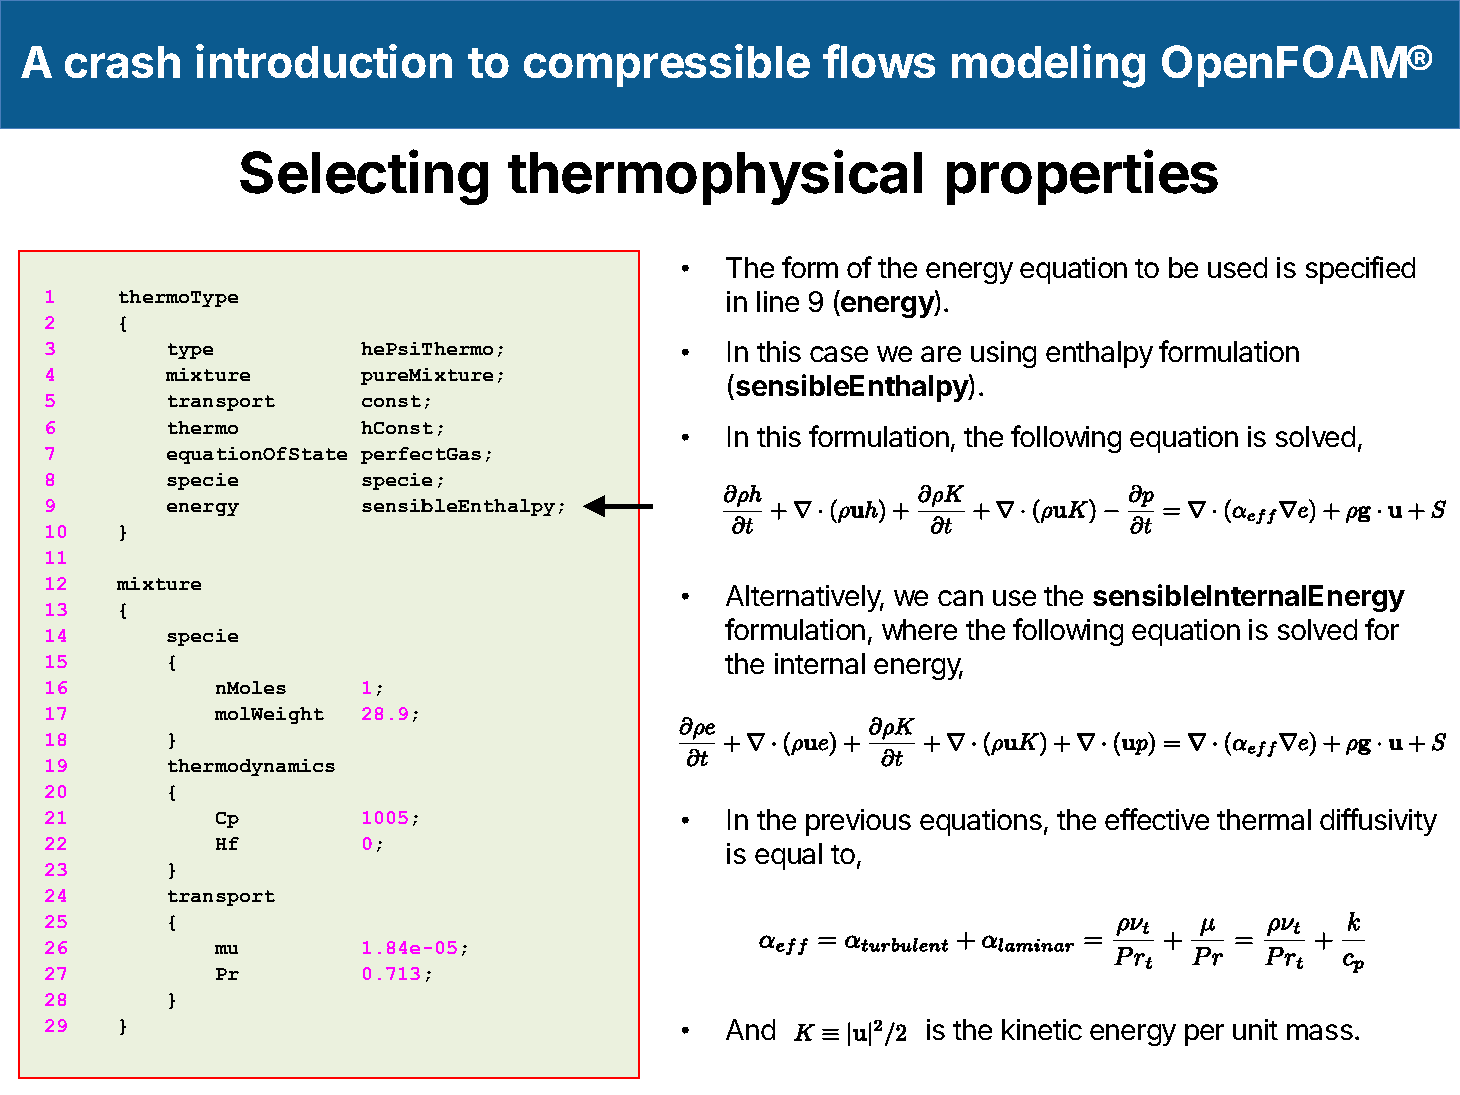 Image resolution: width=1460 pixels, height=1095 pixels. I want to click on using, so click(1003, 354).
